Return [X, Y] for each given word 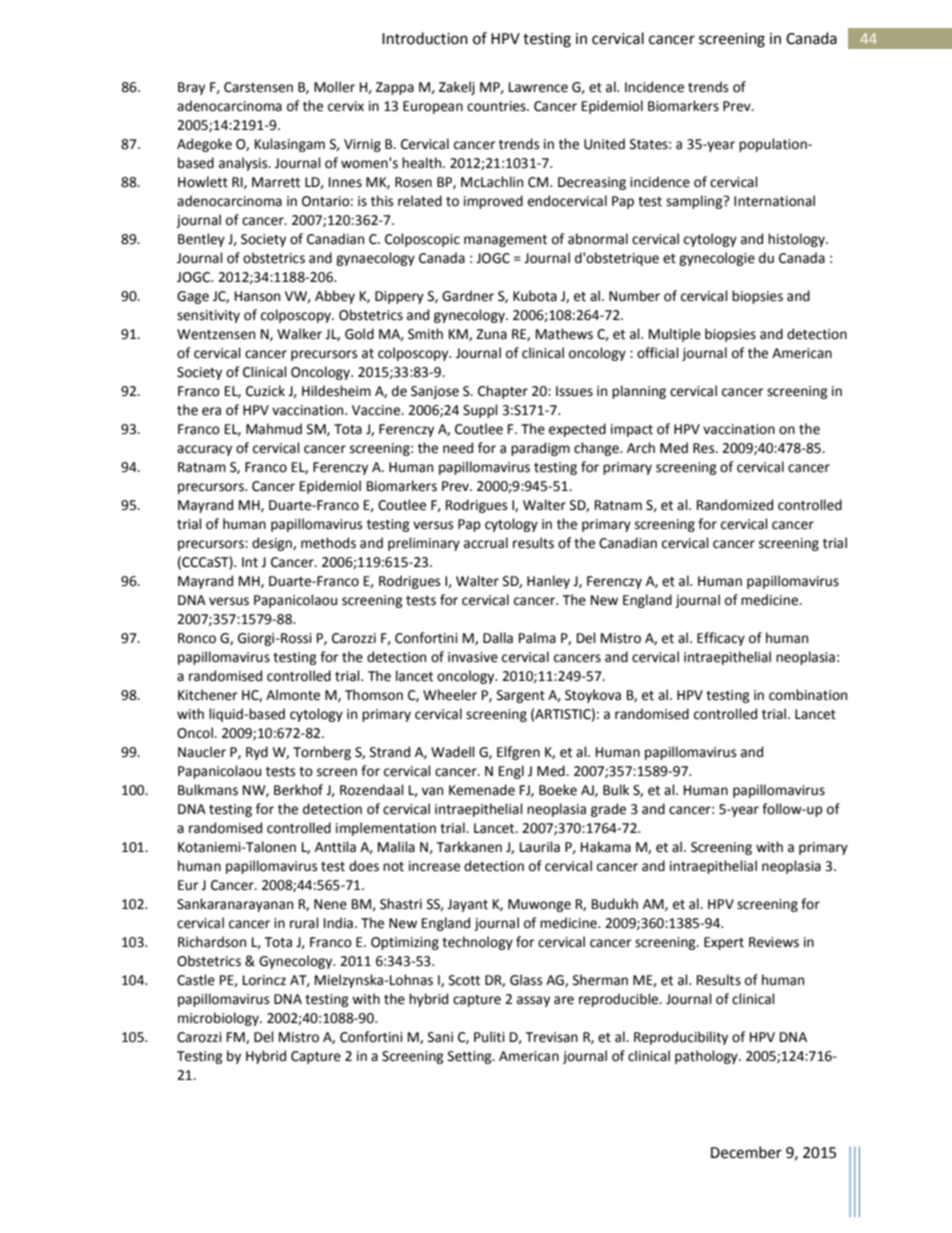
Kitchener [208, 695]
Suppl [480, 411]
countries [497, 106]
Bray [191, 88]
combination [808, 695]
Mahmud [274, 429]
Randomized [735, 505]
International [774, 201]
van [432, 791]
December [746, 1152]
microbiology [219, 1019]
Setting [471, 1057]
